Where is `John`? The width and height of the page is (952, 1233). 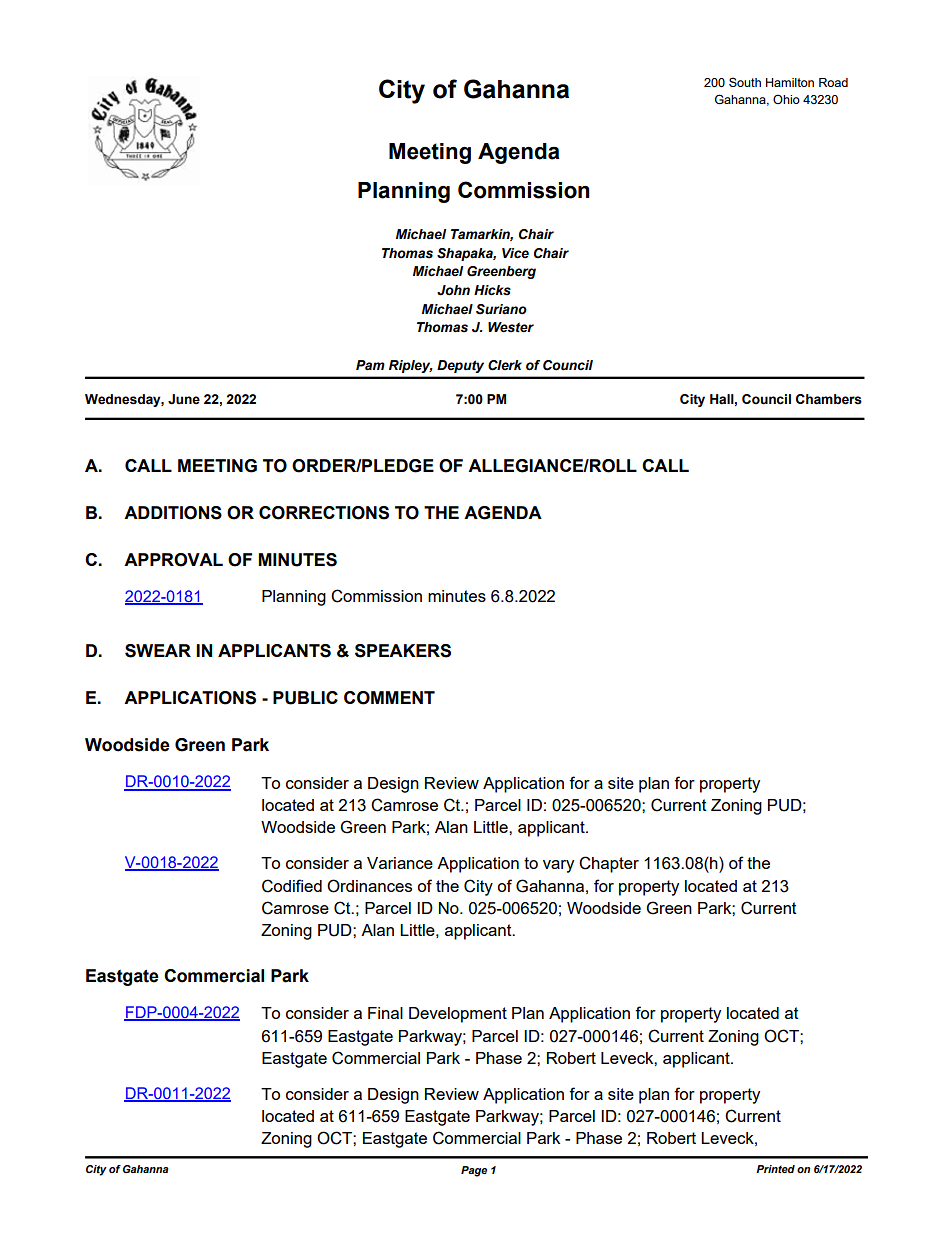 John is located at coordinates (453, 290).
